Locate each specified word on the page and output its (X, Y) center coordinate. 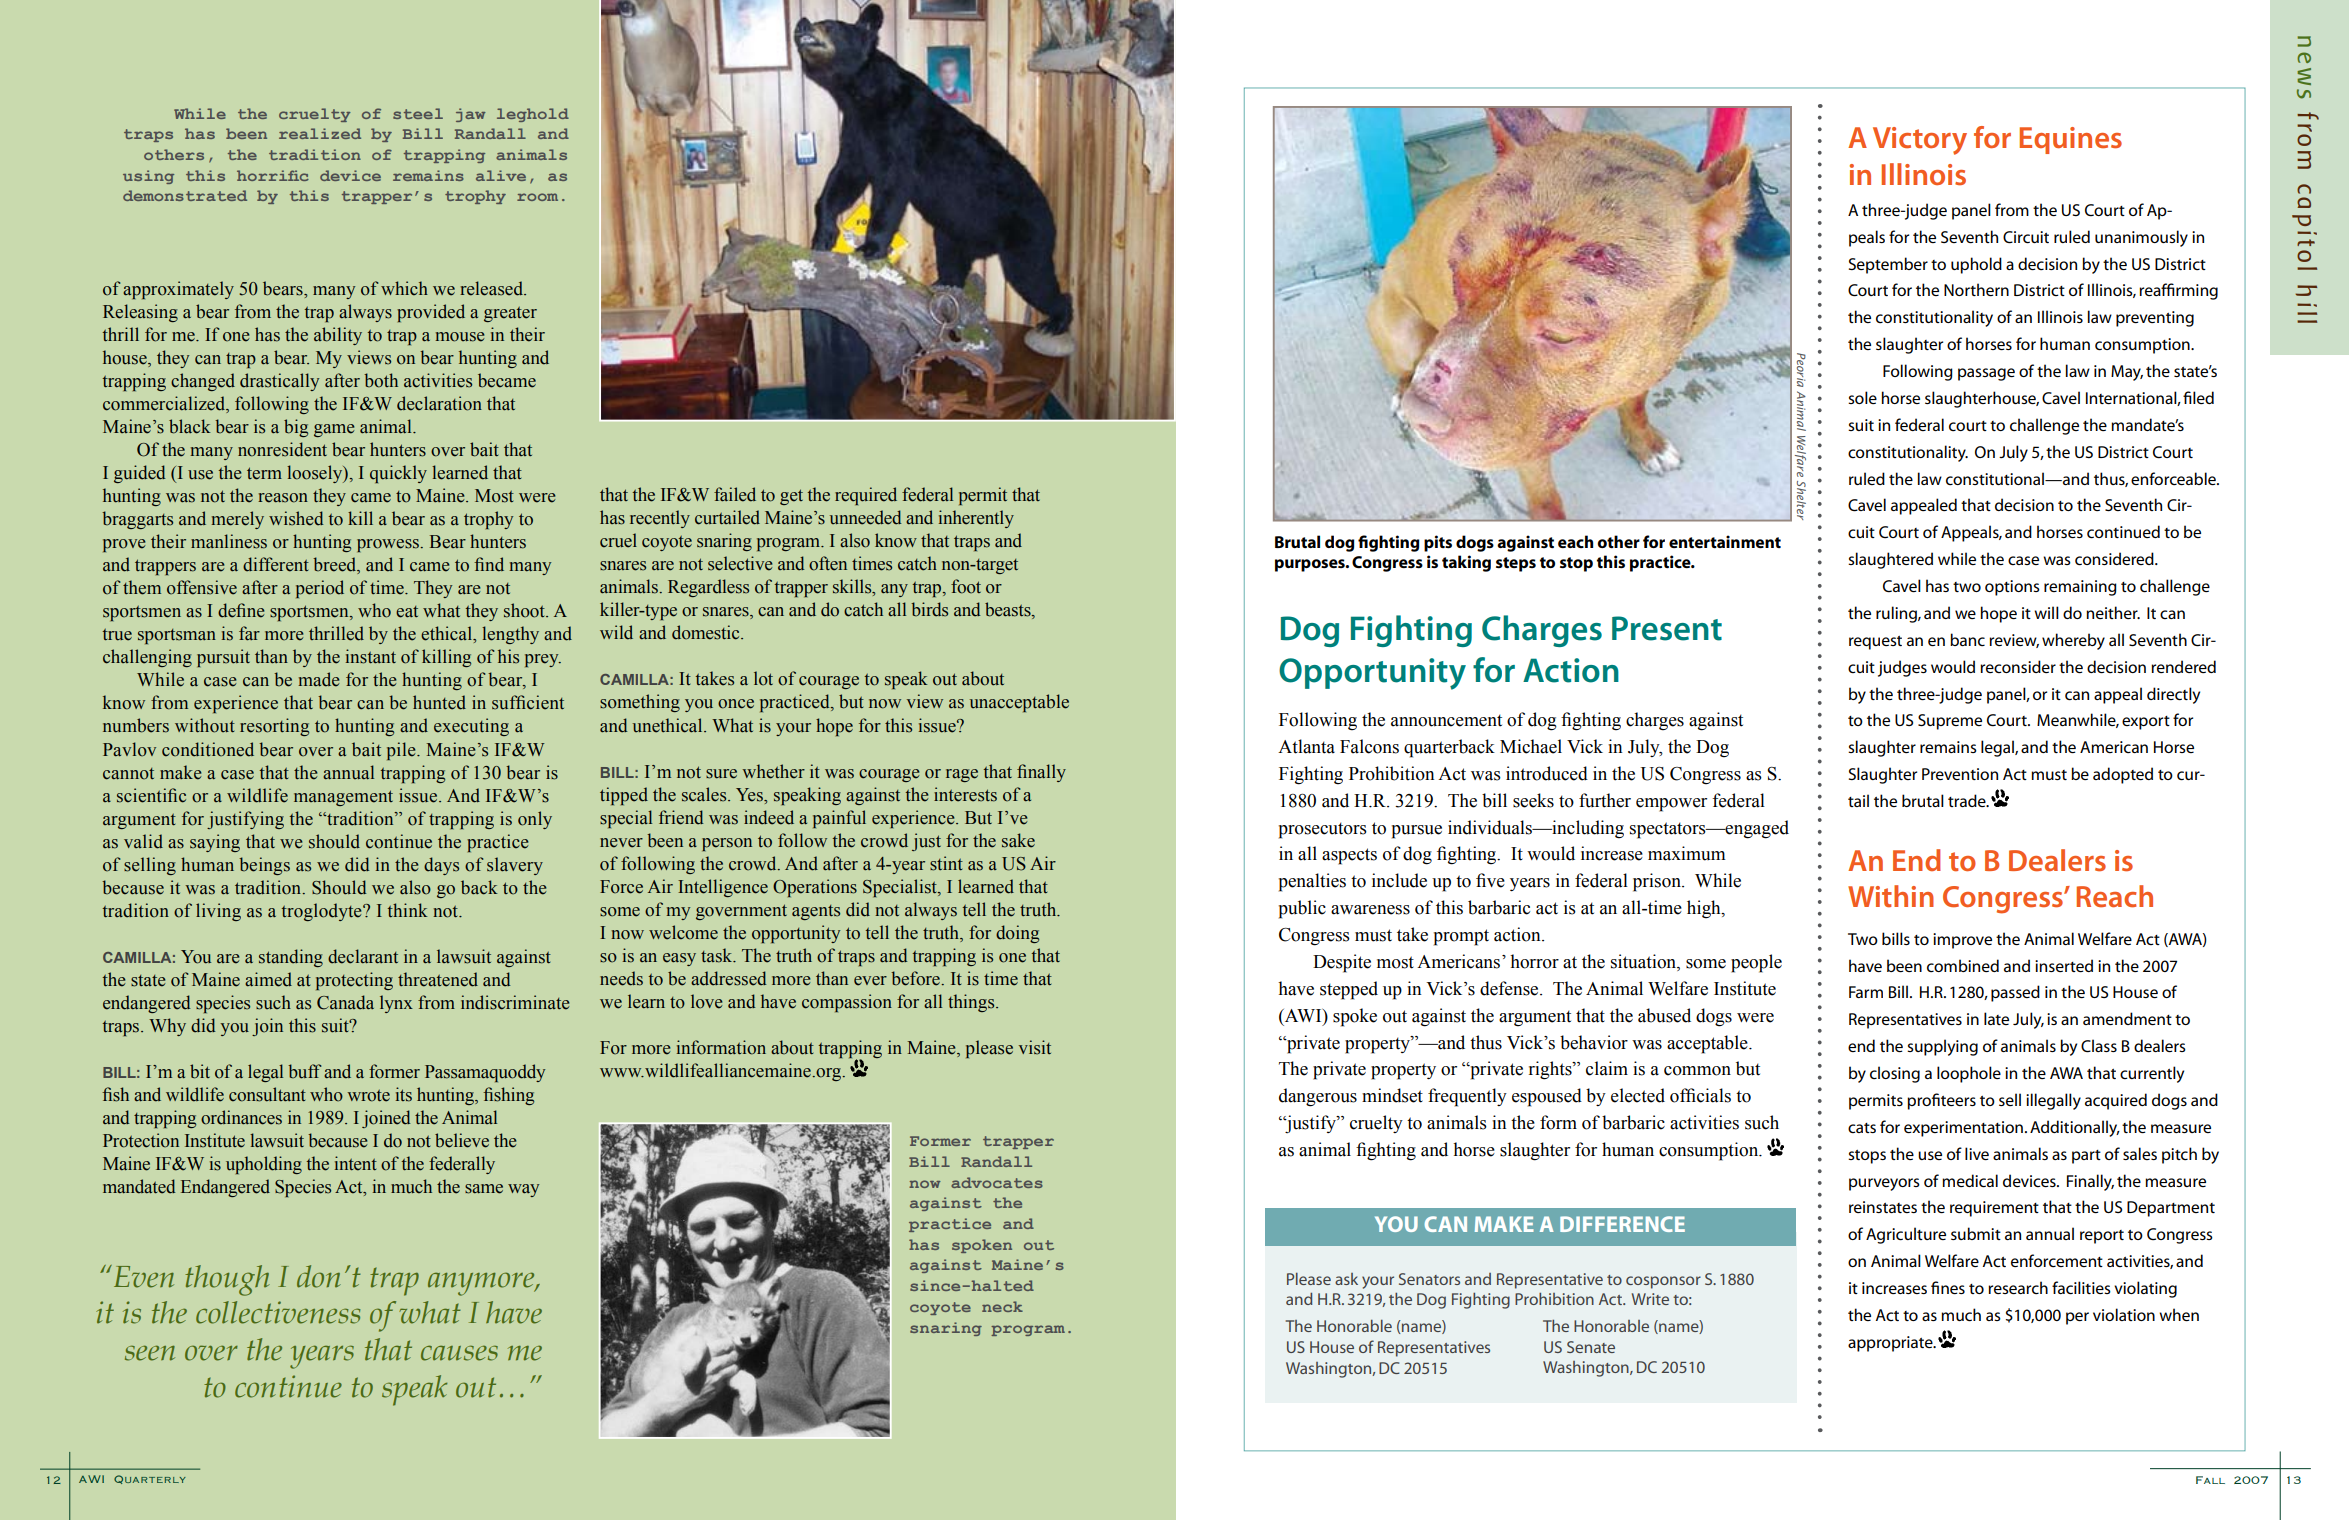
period (320, 589)
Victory (1920, 141)
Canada (345, 1002)
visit (1035, 1047)
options (2012, 588)
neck (1002, 1306)
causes (459, 1353)
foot (966, 586)
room (537, 197)
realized (320, 133)
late (1996, 1018)
